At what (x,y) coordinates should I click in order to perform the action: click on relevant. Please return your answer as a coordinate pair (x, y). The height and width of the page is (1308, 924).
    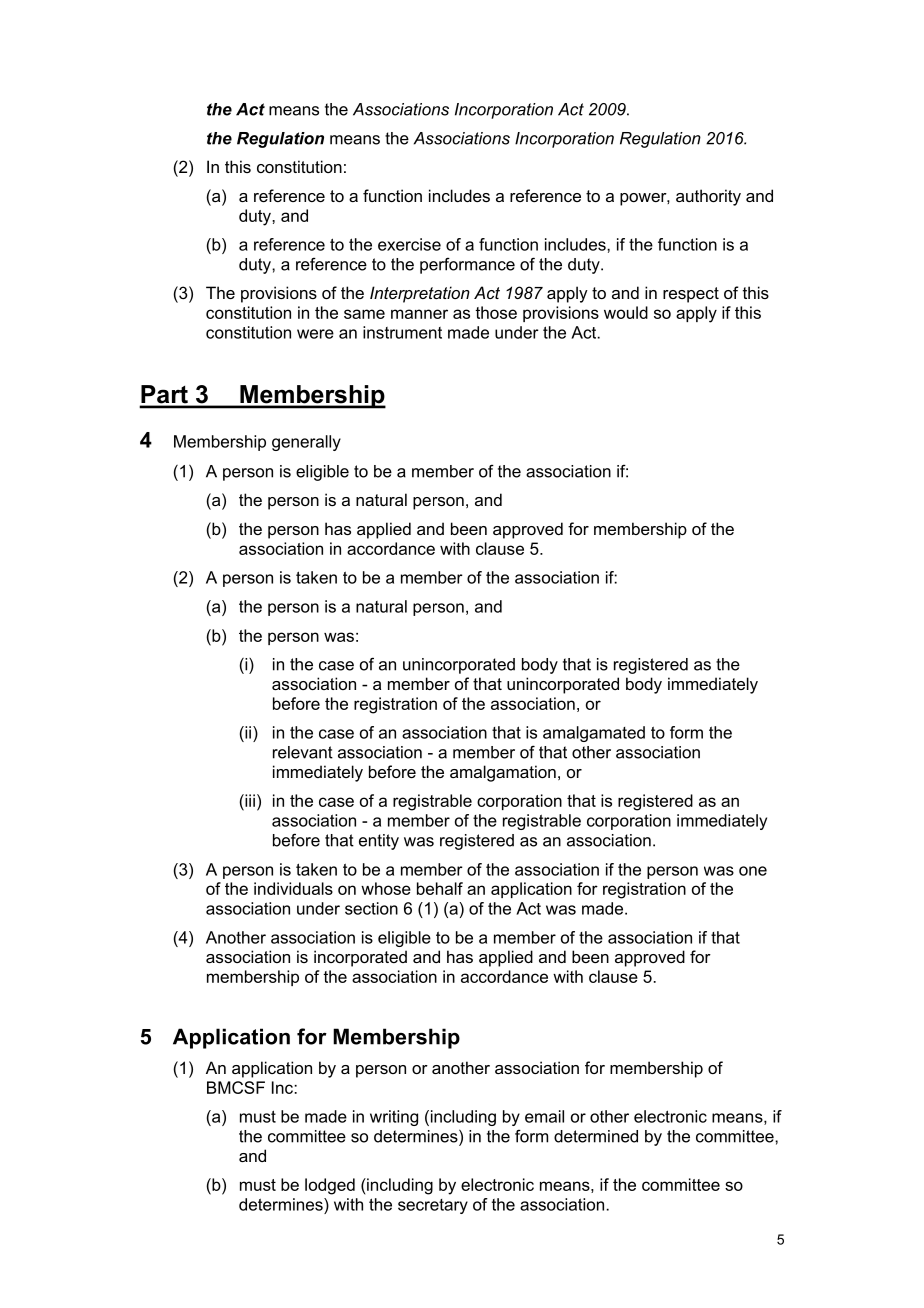
    Looking at the image, I should click on (303, 752).
